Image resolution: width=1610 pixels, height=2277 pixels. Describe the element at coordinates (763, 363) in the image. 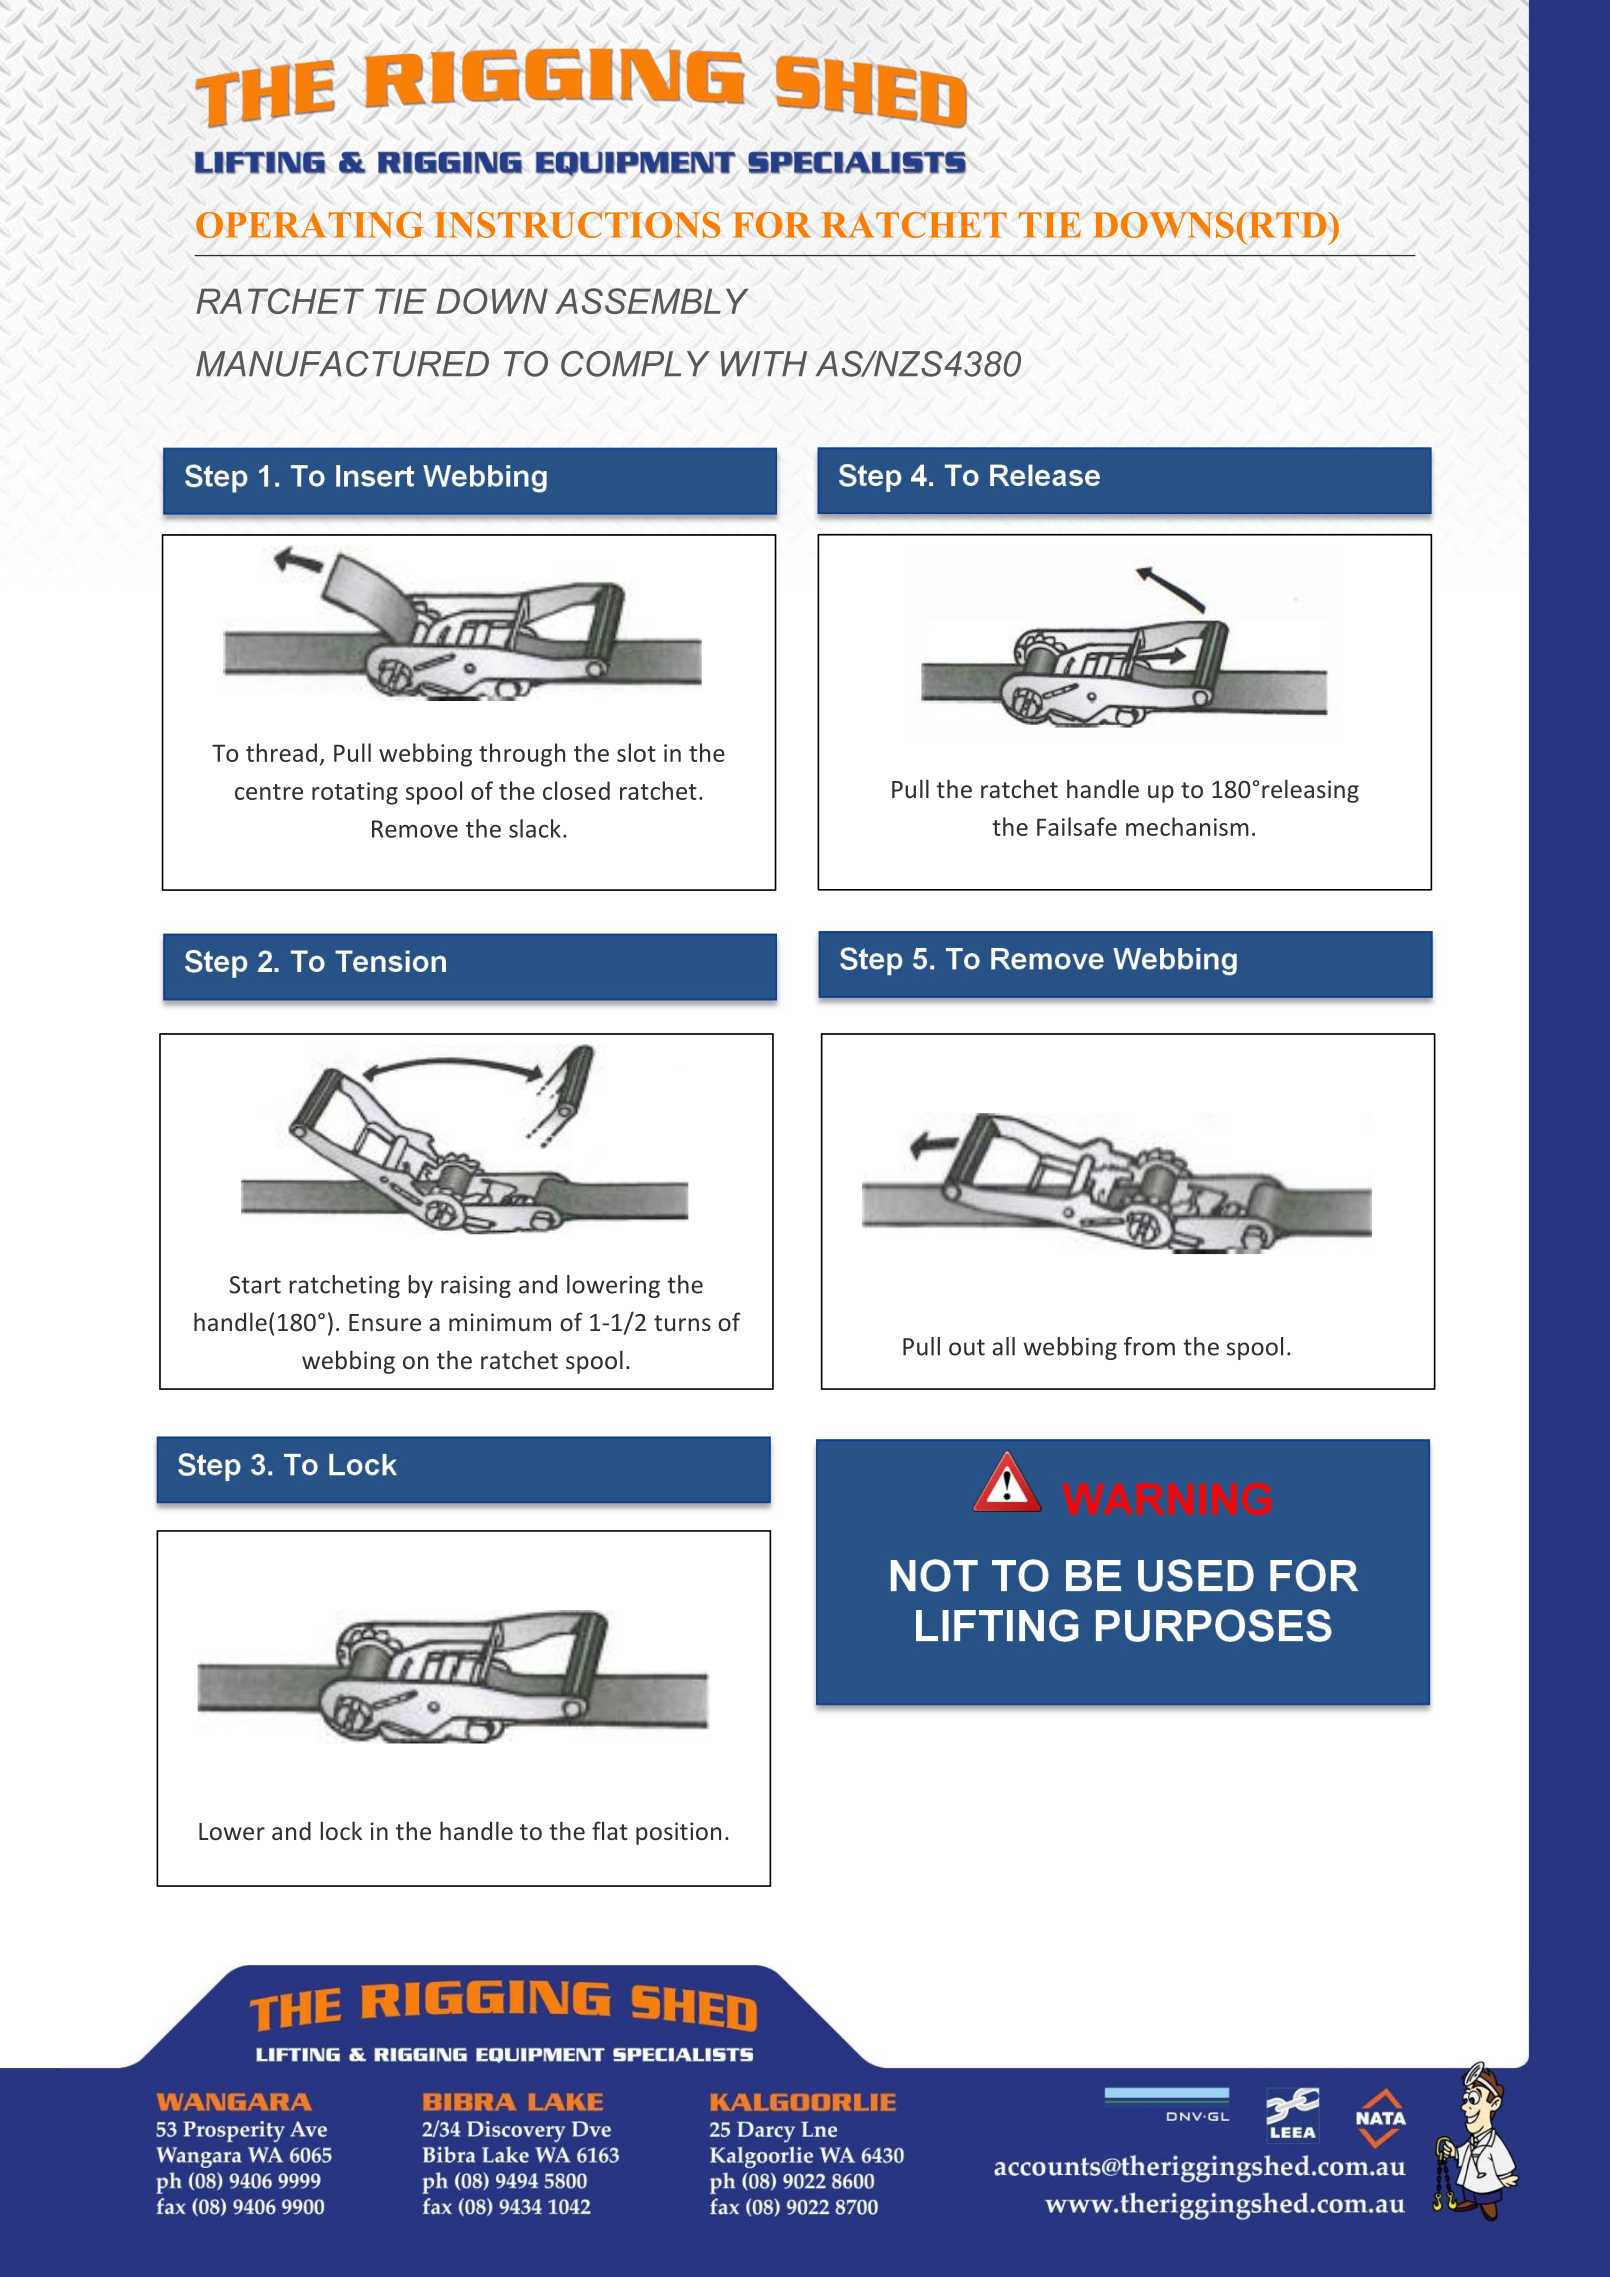

I see `WITH` at that location.
